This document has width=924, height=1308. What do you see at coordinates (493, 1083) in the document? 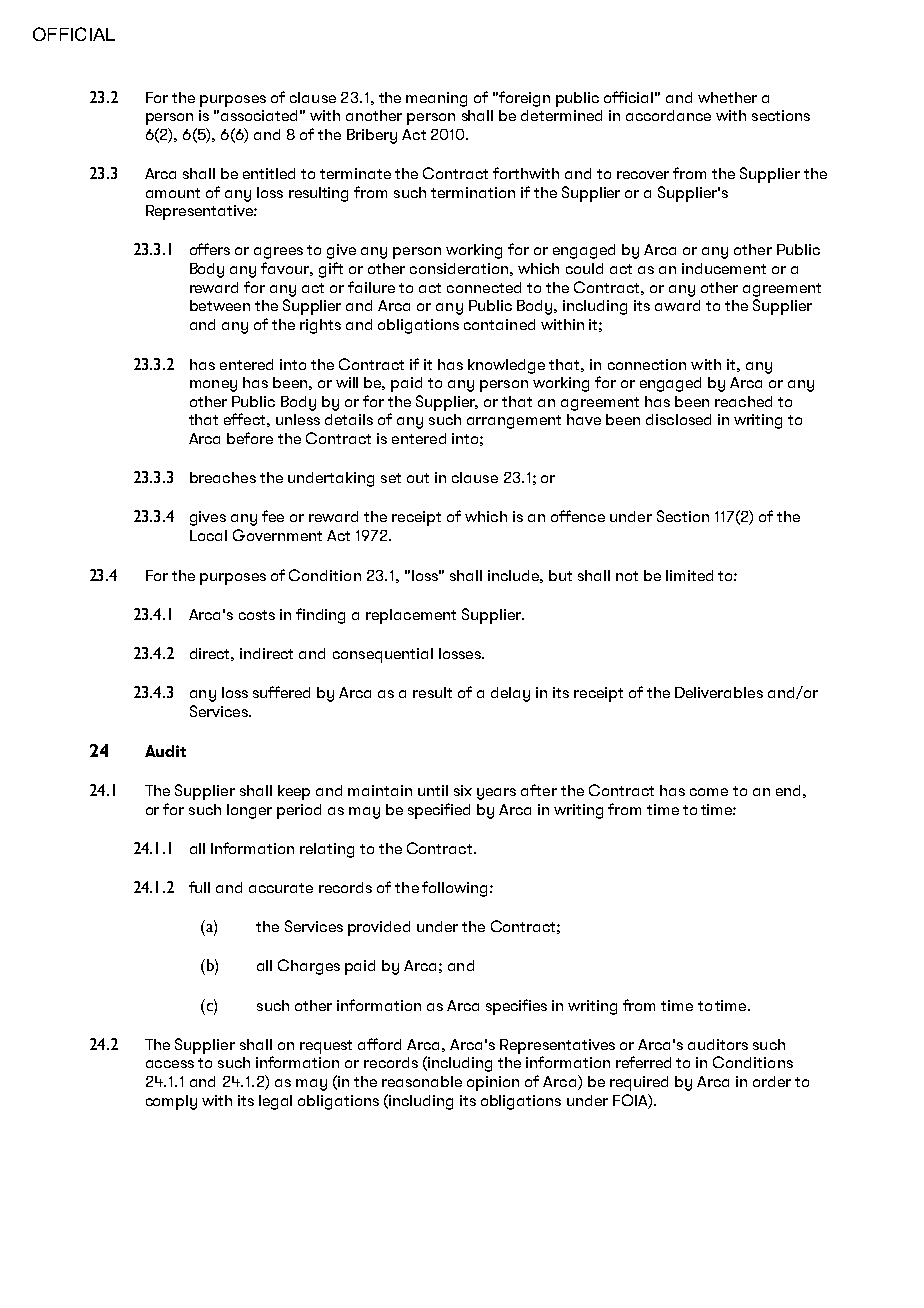
I see `opinion` at bounding box center [493, 1083].
